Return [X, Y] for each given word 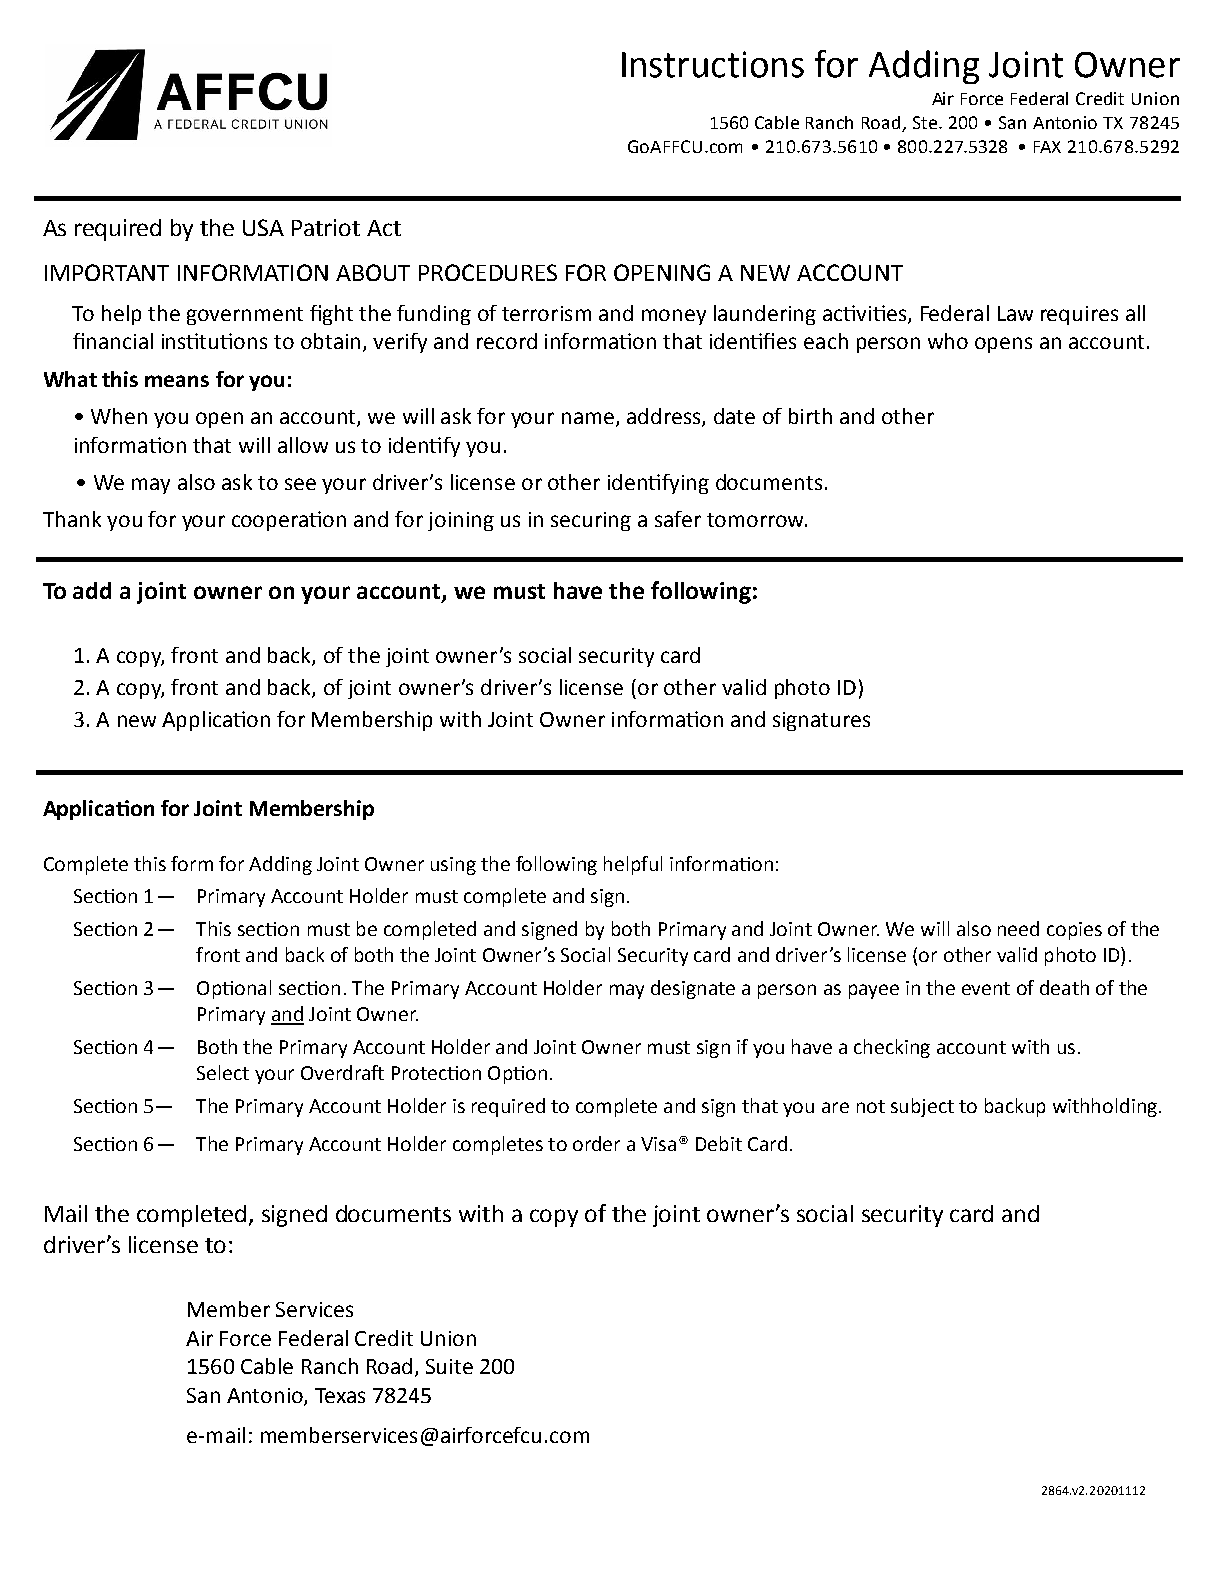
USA [263, 227]
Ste [926, 122]
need [1018, 928]
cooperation [289, 521]
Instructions [713, 64]
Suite [449, 1366]
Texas [340, 1395]
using [453, 866]
